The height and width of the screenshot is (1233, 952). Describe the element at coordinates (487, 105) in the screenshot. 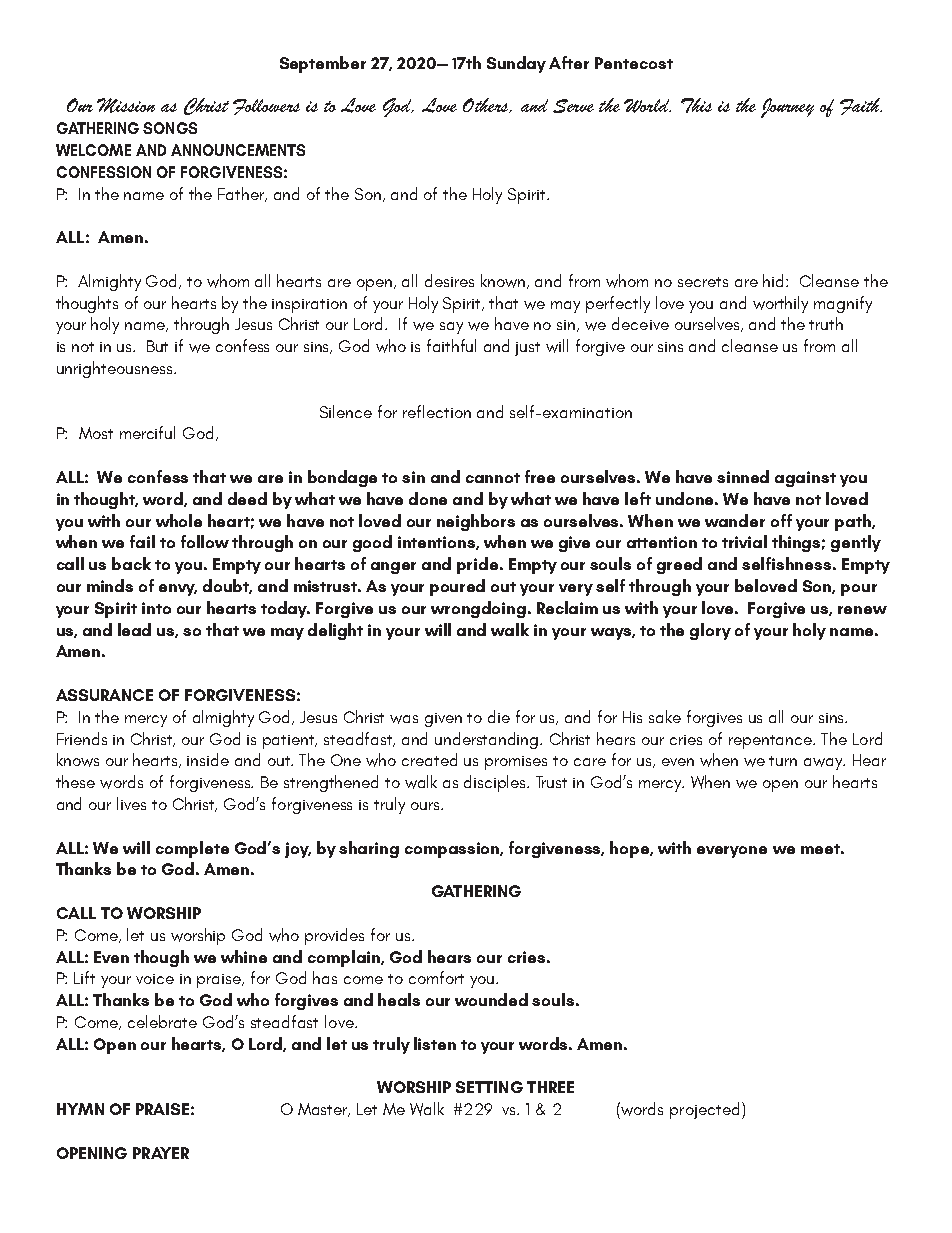

I see `Others` at that location.
